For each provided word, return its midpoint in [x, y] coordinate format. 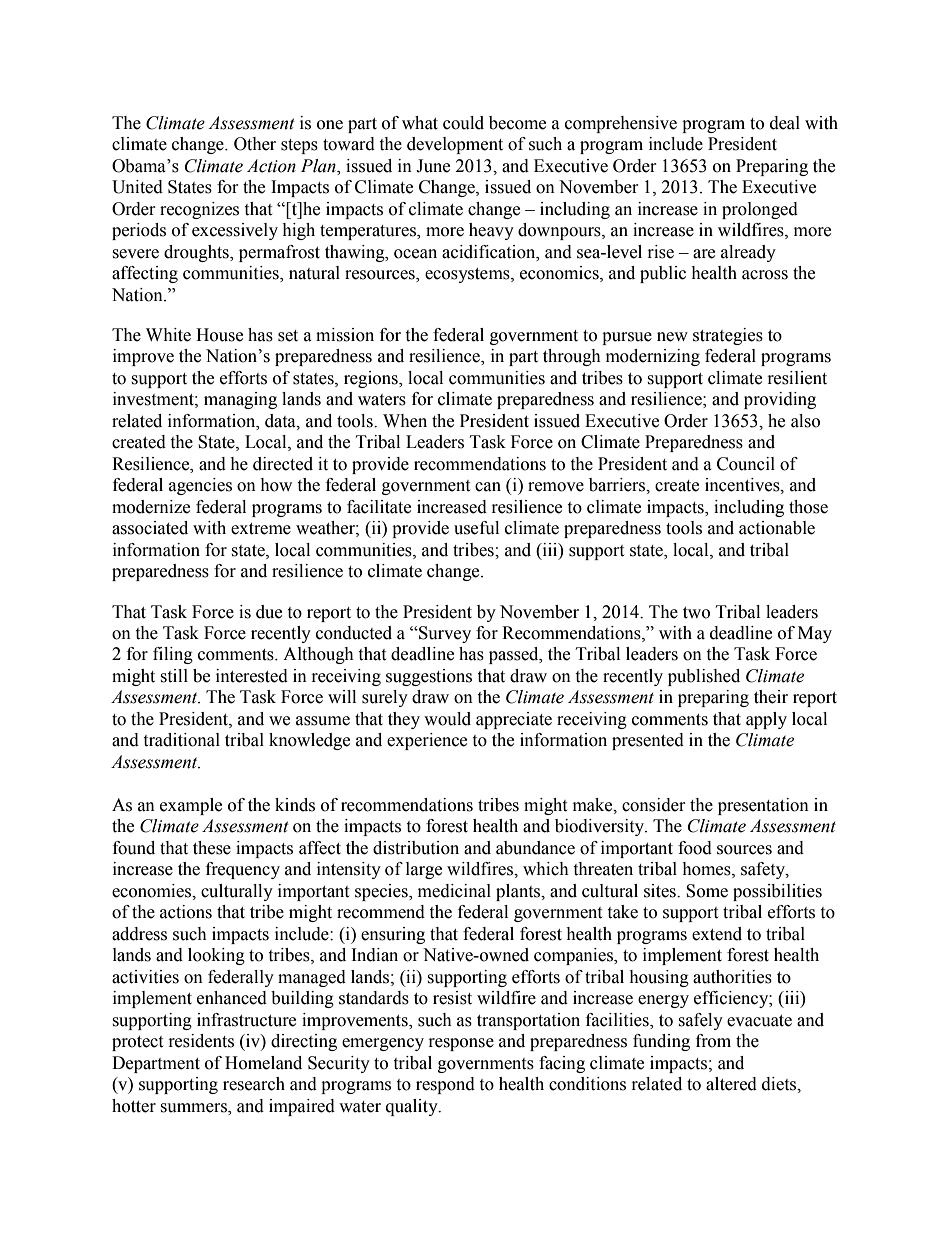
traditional [181, 740]
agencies [200, 486]
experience [427, 741]
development [455, 145]
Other [255, 144]
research [254, 1084]
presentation [763, 806]
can [488, 487]
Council [746, 464]
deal [785, 123]
